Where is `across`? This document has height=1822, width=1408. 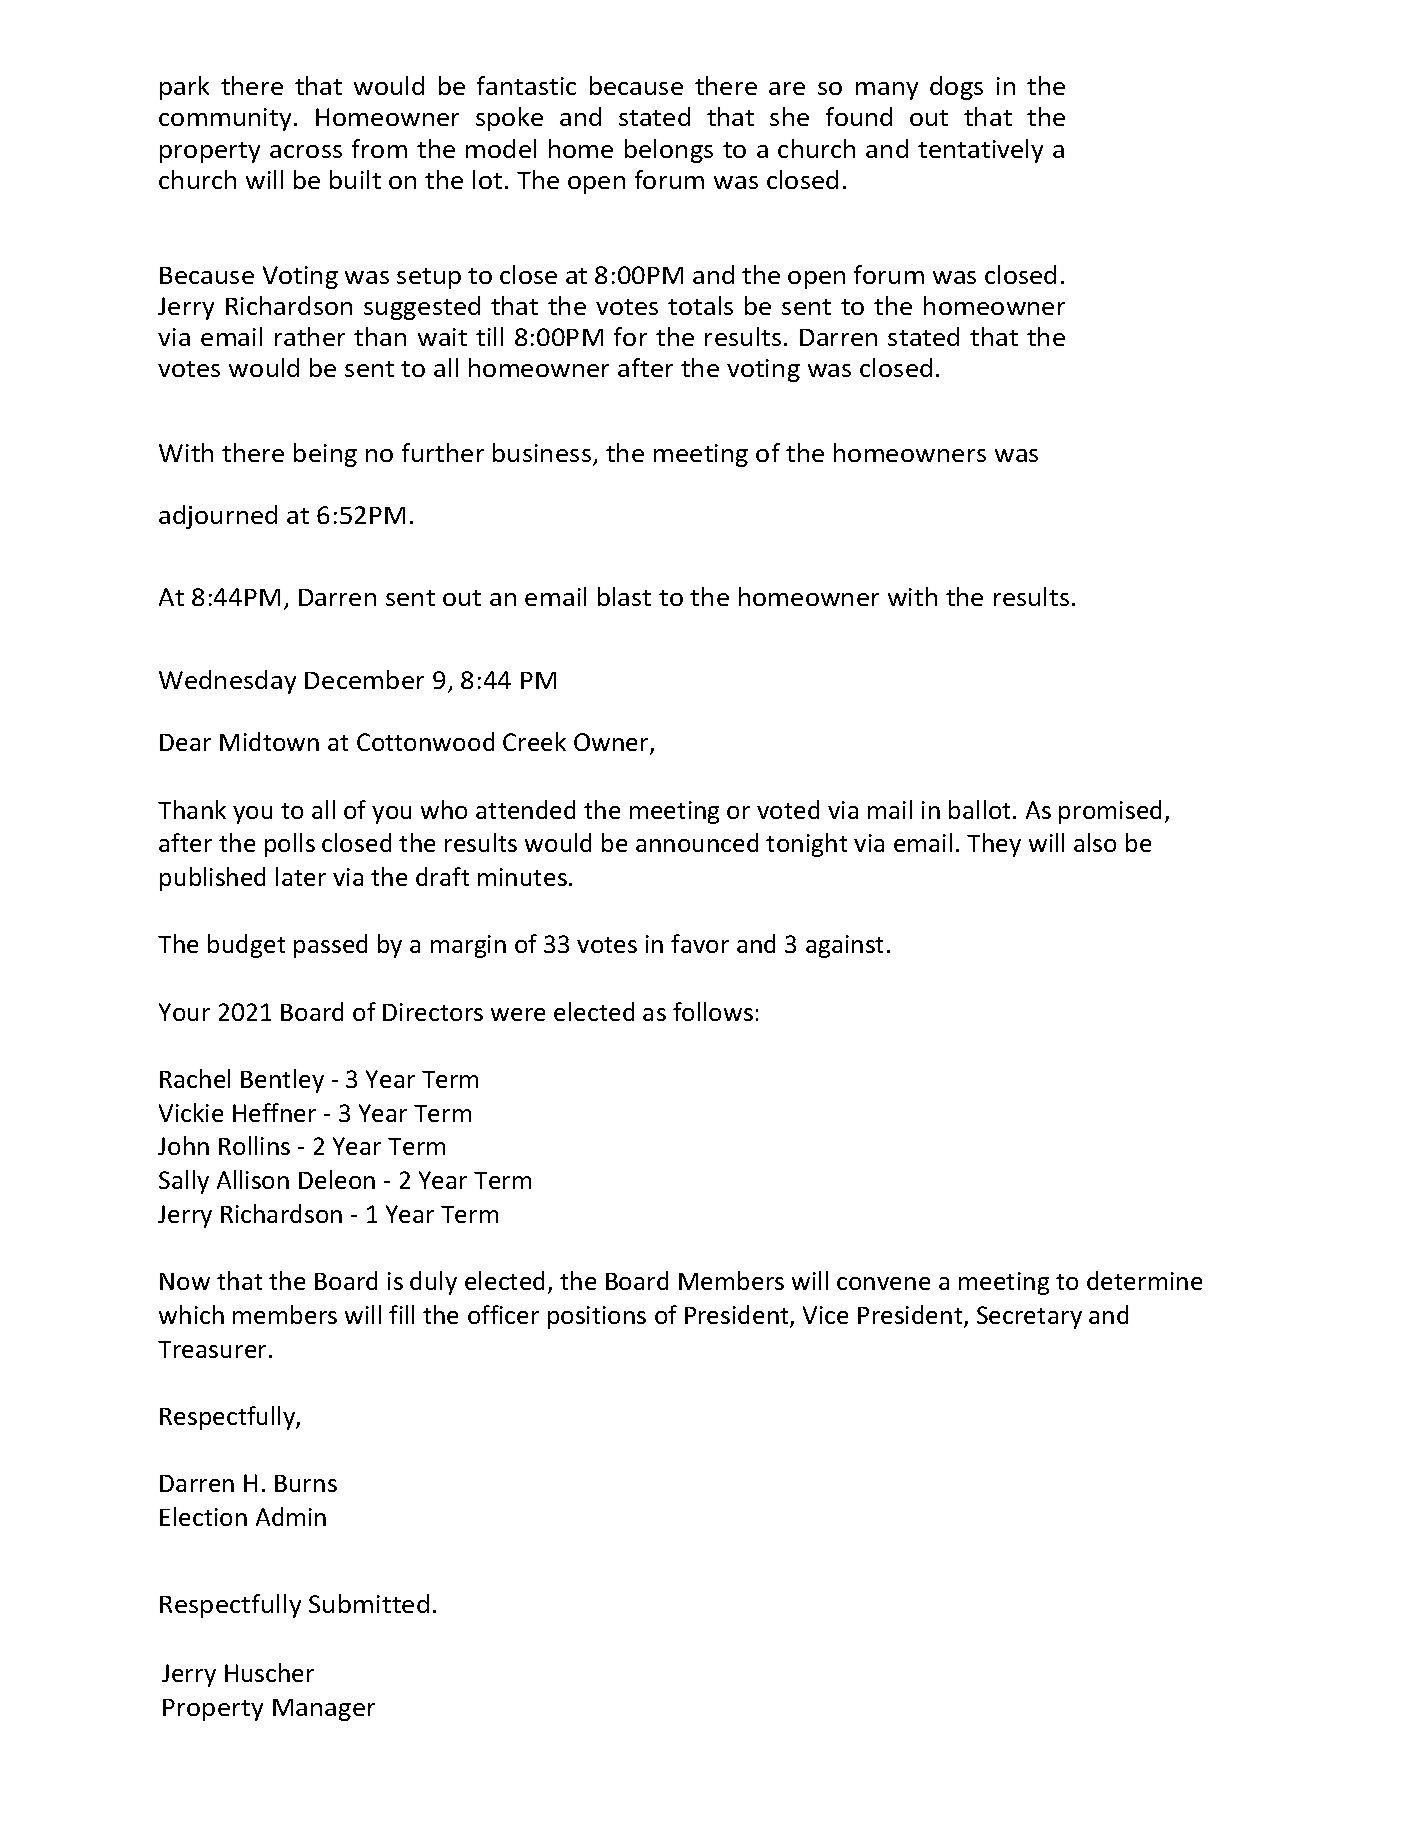
across is located at coordinates (306, 151).
